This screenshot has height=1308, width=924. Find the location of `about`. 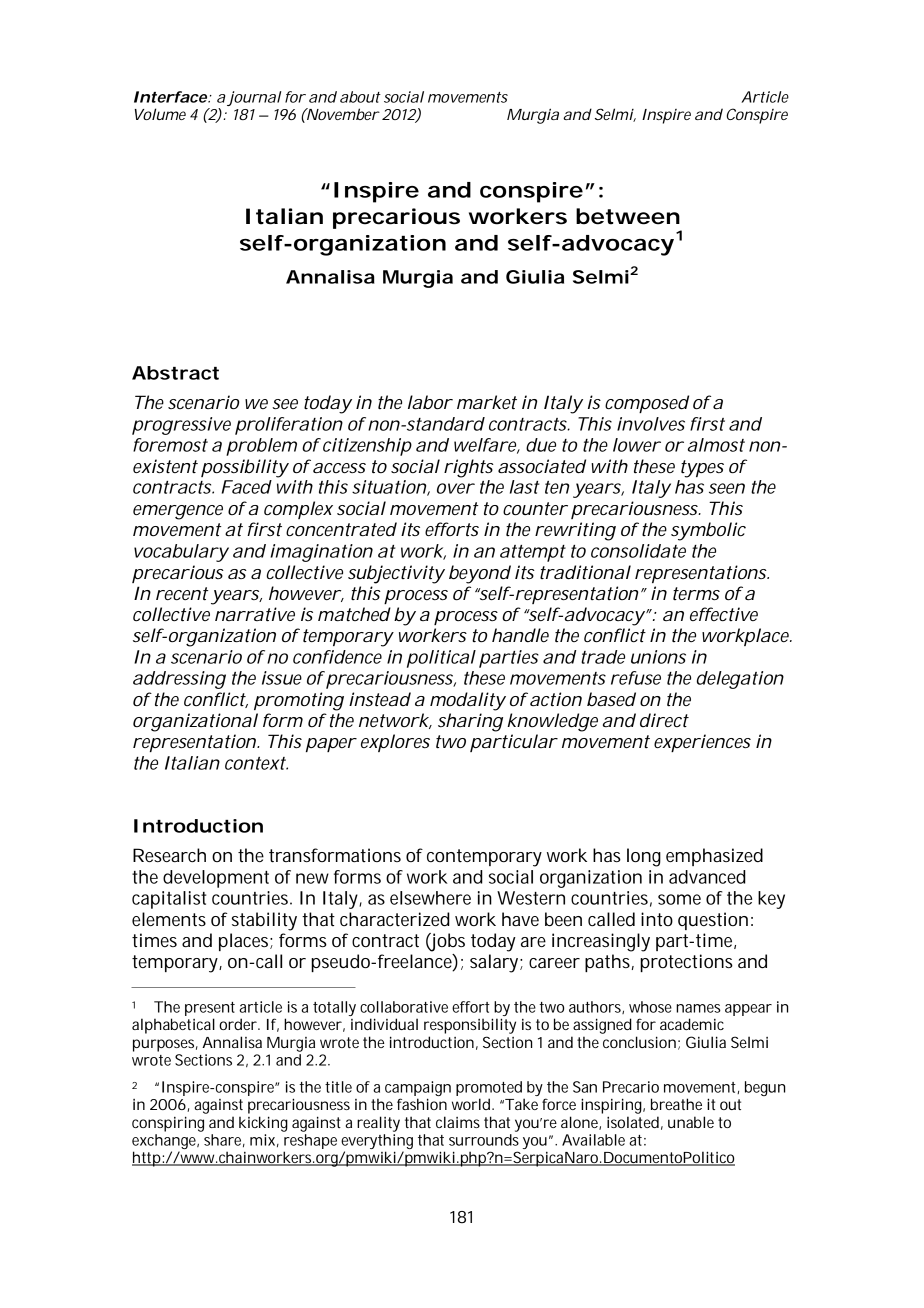

about is located at coordinates (360, 97).
